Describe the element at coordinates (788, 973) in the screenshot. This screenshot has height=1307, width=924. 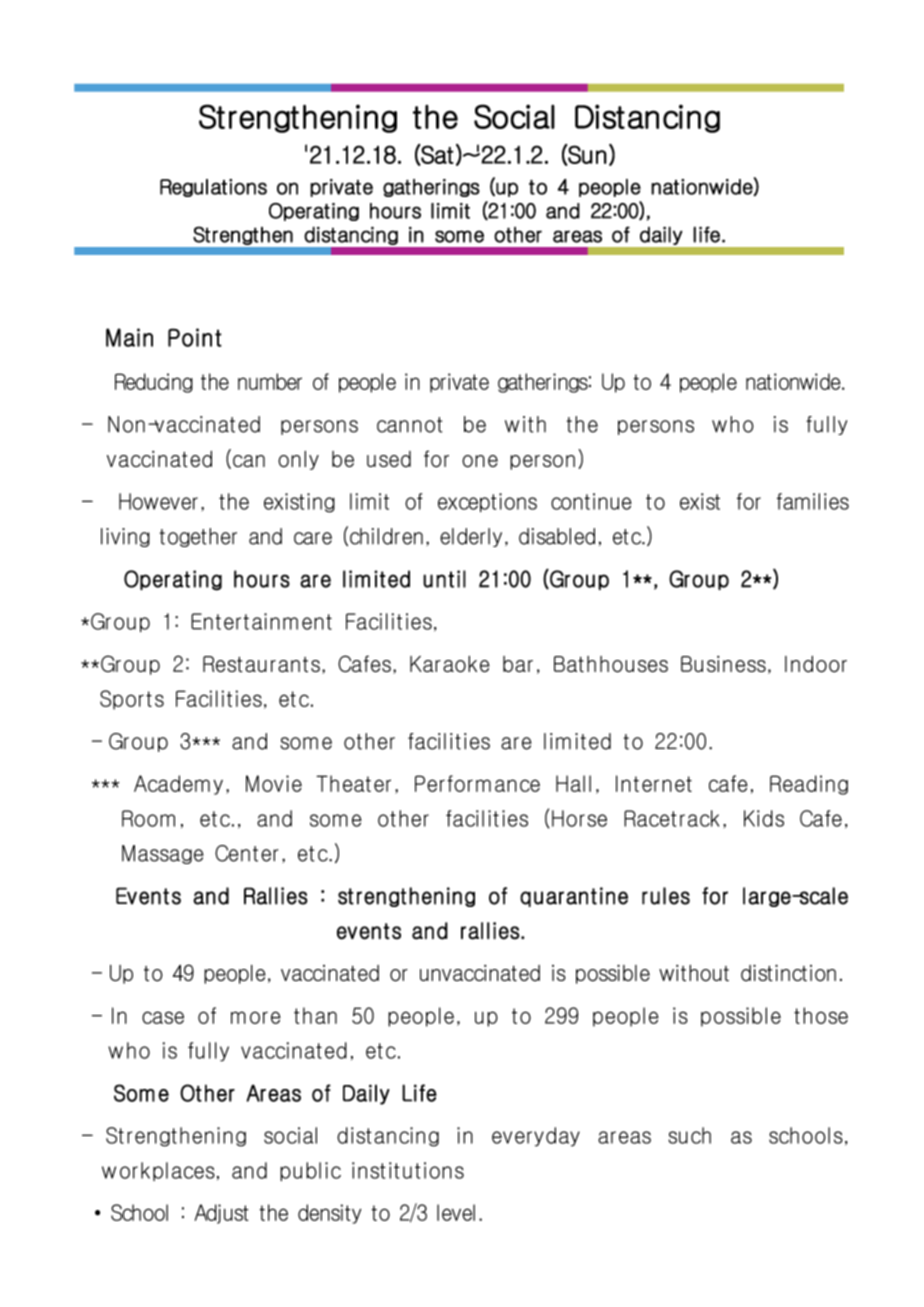
I see `distinction` at that location.
